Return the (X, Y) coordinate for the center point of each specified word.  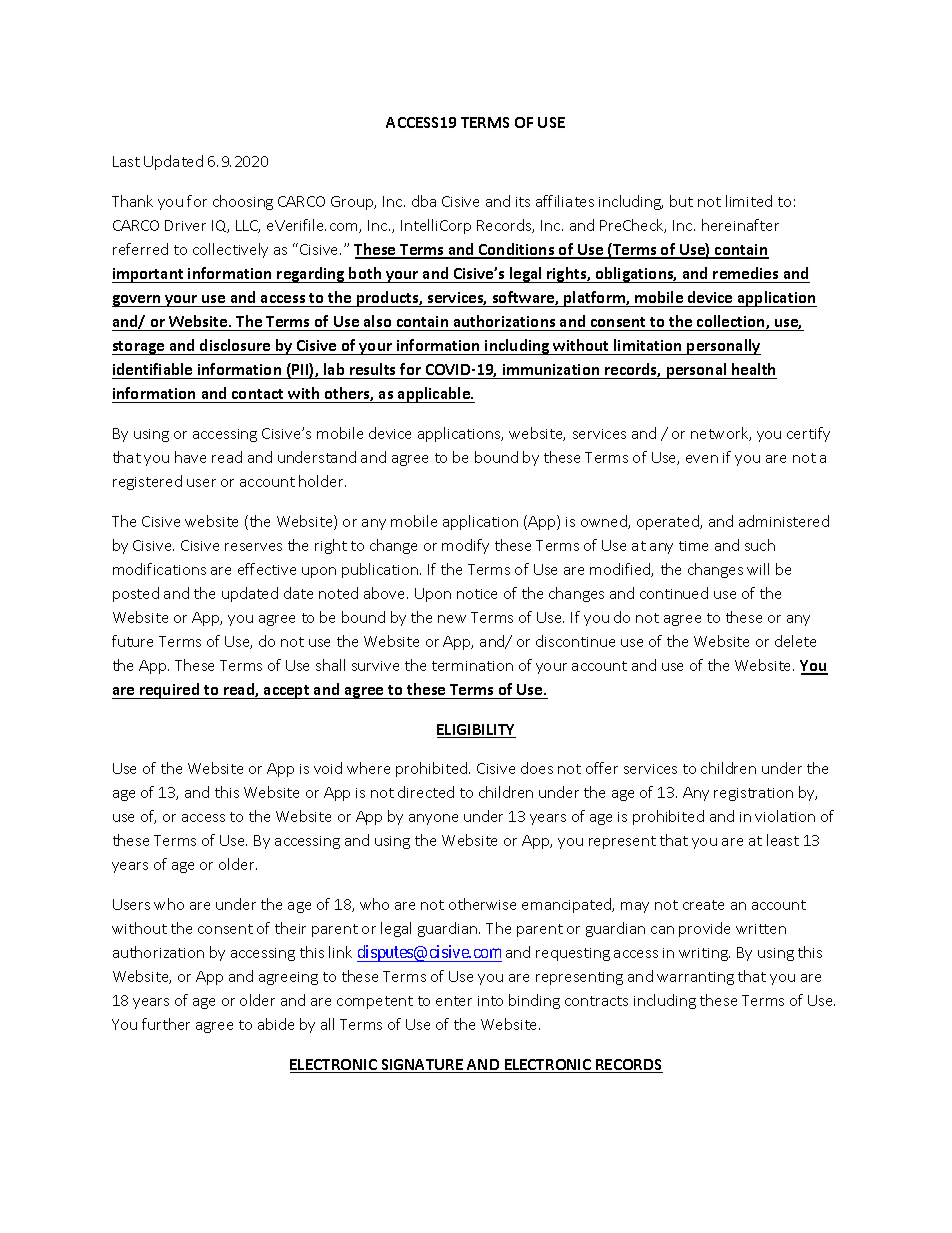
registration (753, 794)
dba (424, 201)
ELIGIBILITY (476, 731)
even (702, 459)
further (166, 1024)
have (190, 457)
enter (454, 1001)
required (170, 691)
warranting (695, 978)
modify (465, 546)
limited (749, 201)
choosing (243, 202)
